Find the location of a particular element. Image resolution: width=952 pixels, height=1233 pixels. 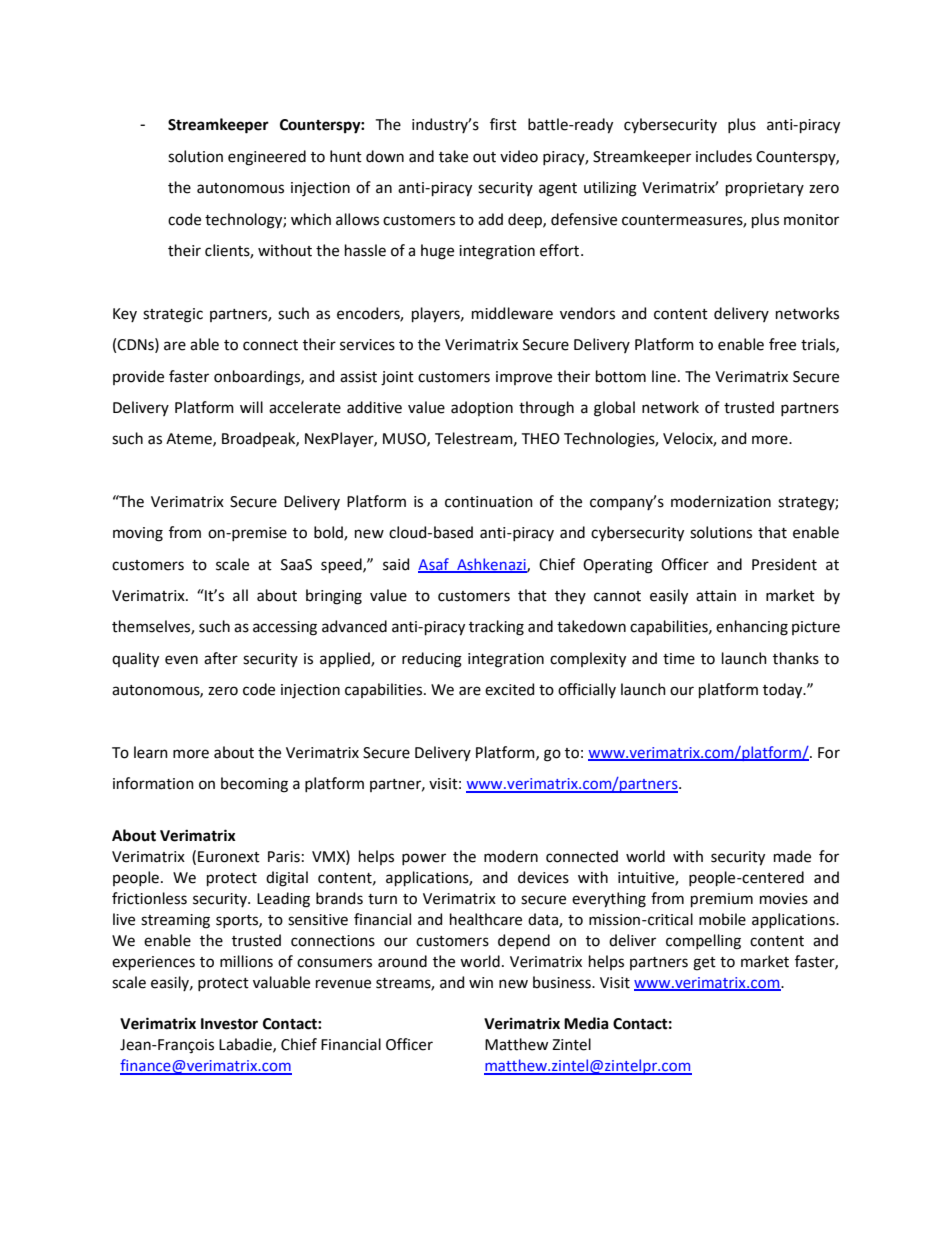

Investor is located at coordinates (229, 1024).
